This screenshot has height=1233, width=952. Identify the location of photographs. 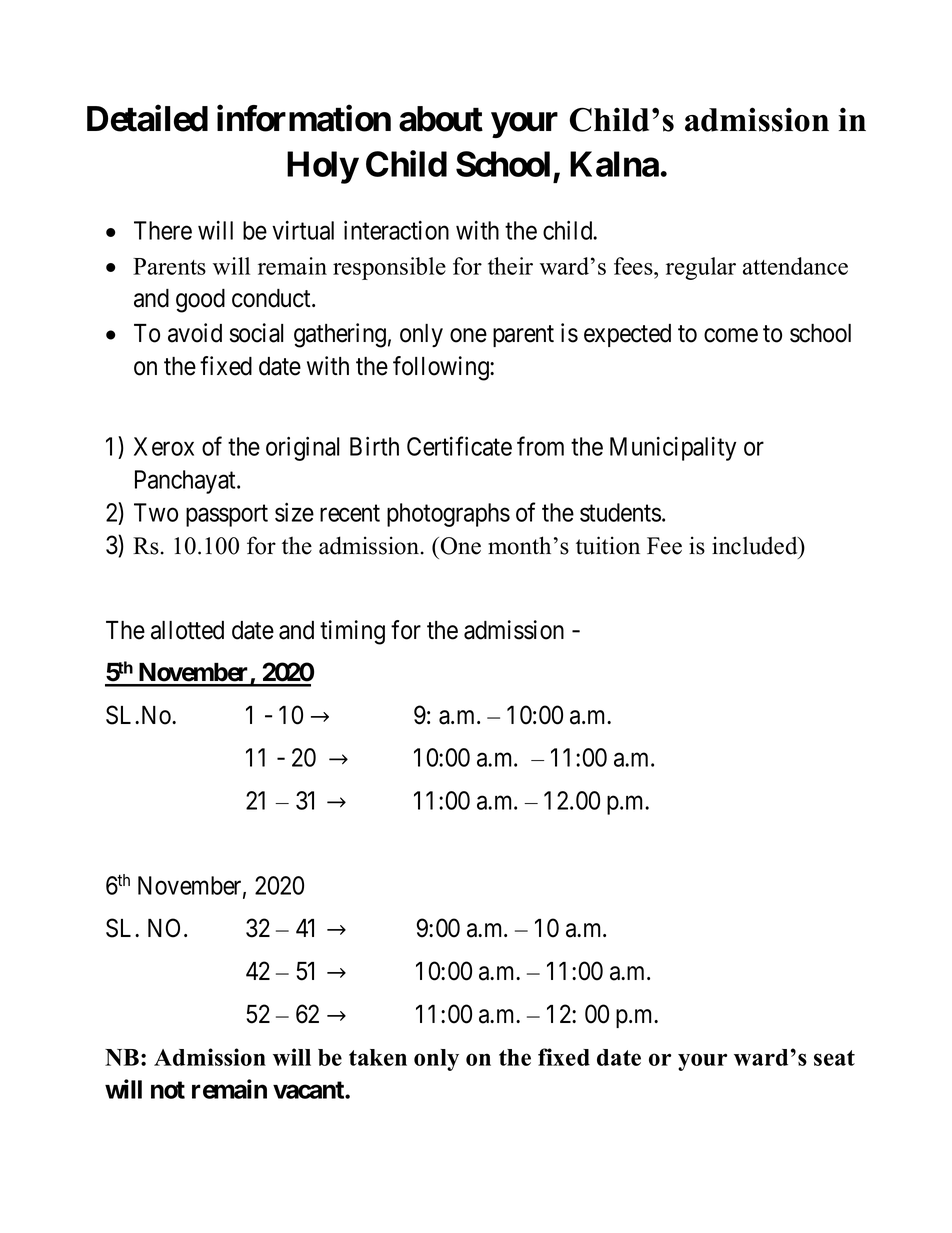
(448, 515).
